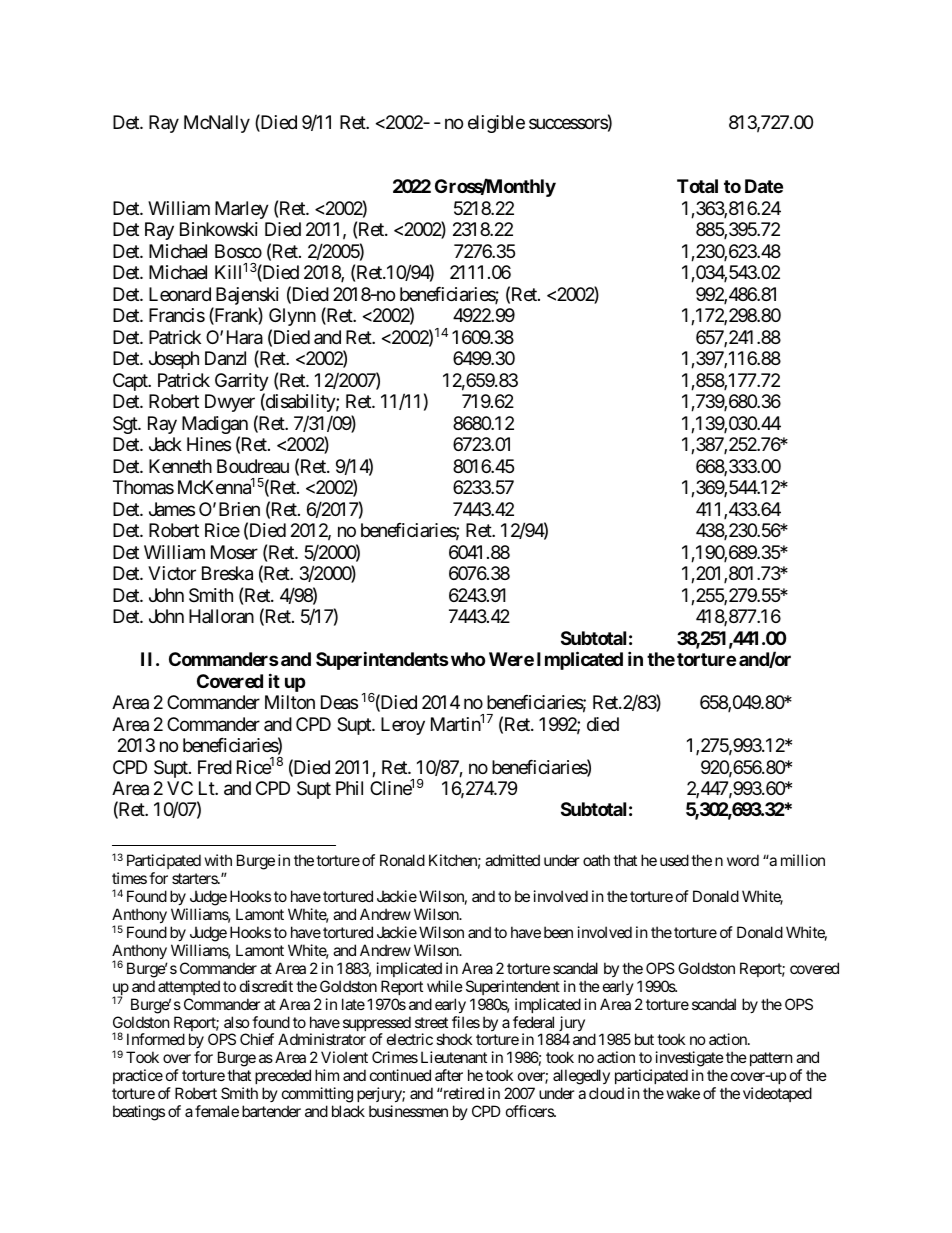 The height and width of the image is (1233, 952). I want to click on word, so click(743, 860).
